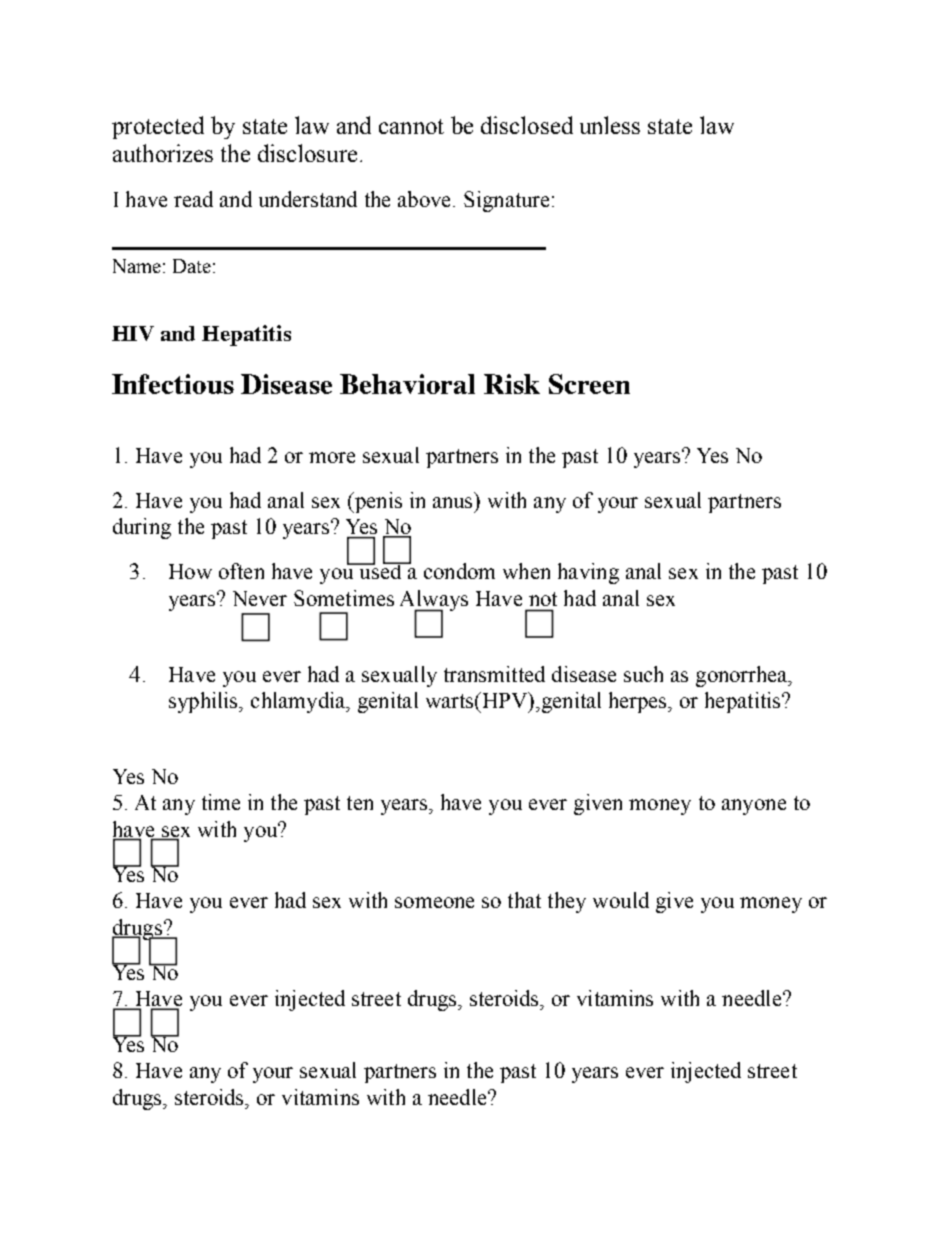 This screenshot has height=1233, width=952. What do you see at coordinates (190, 571) in the screenshot?
I see `How` at bounding box center [190, 571].
